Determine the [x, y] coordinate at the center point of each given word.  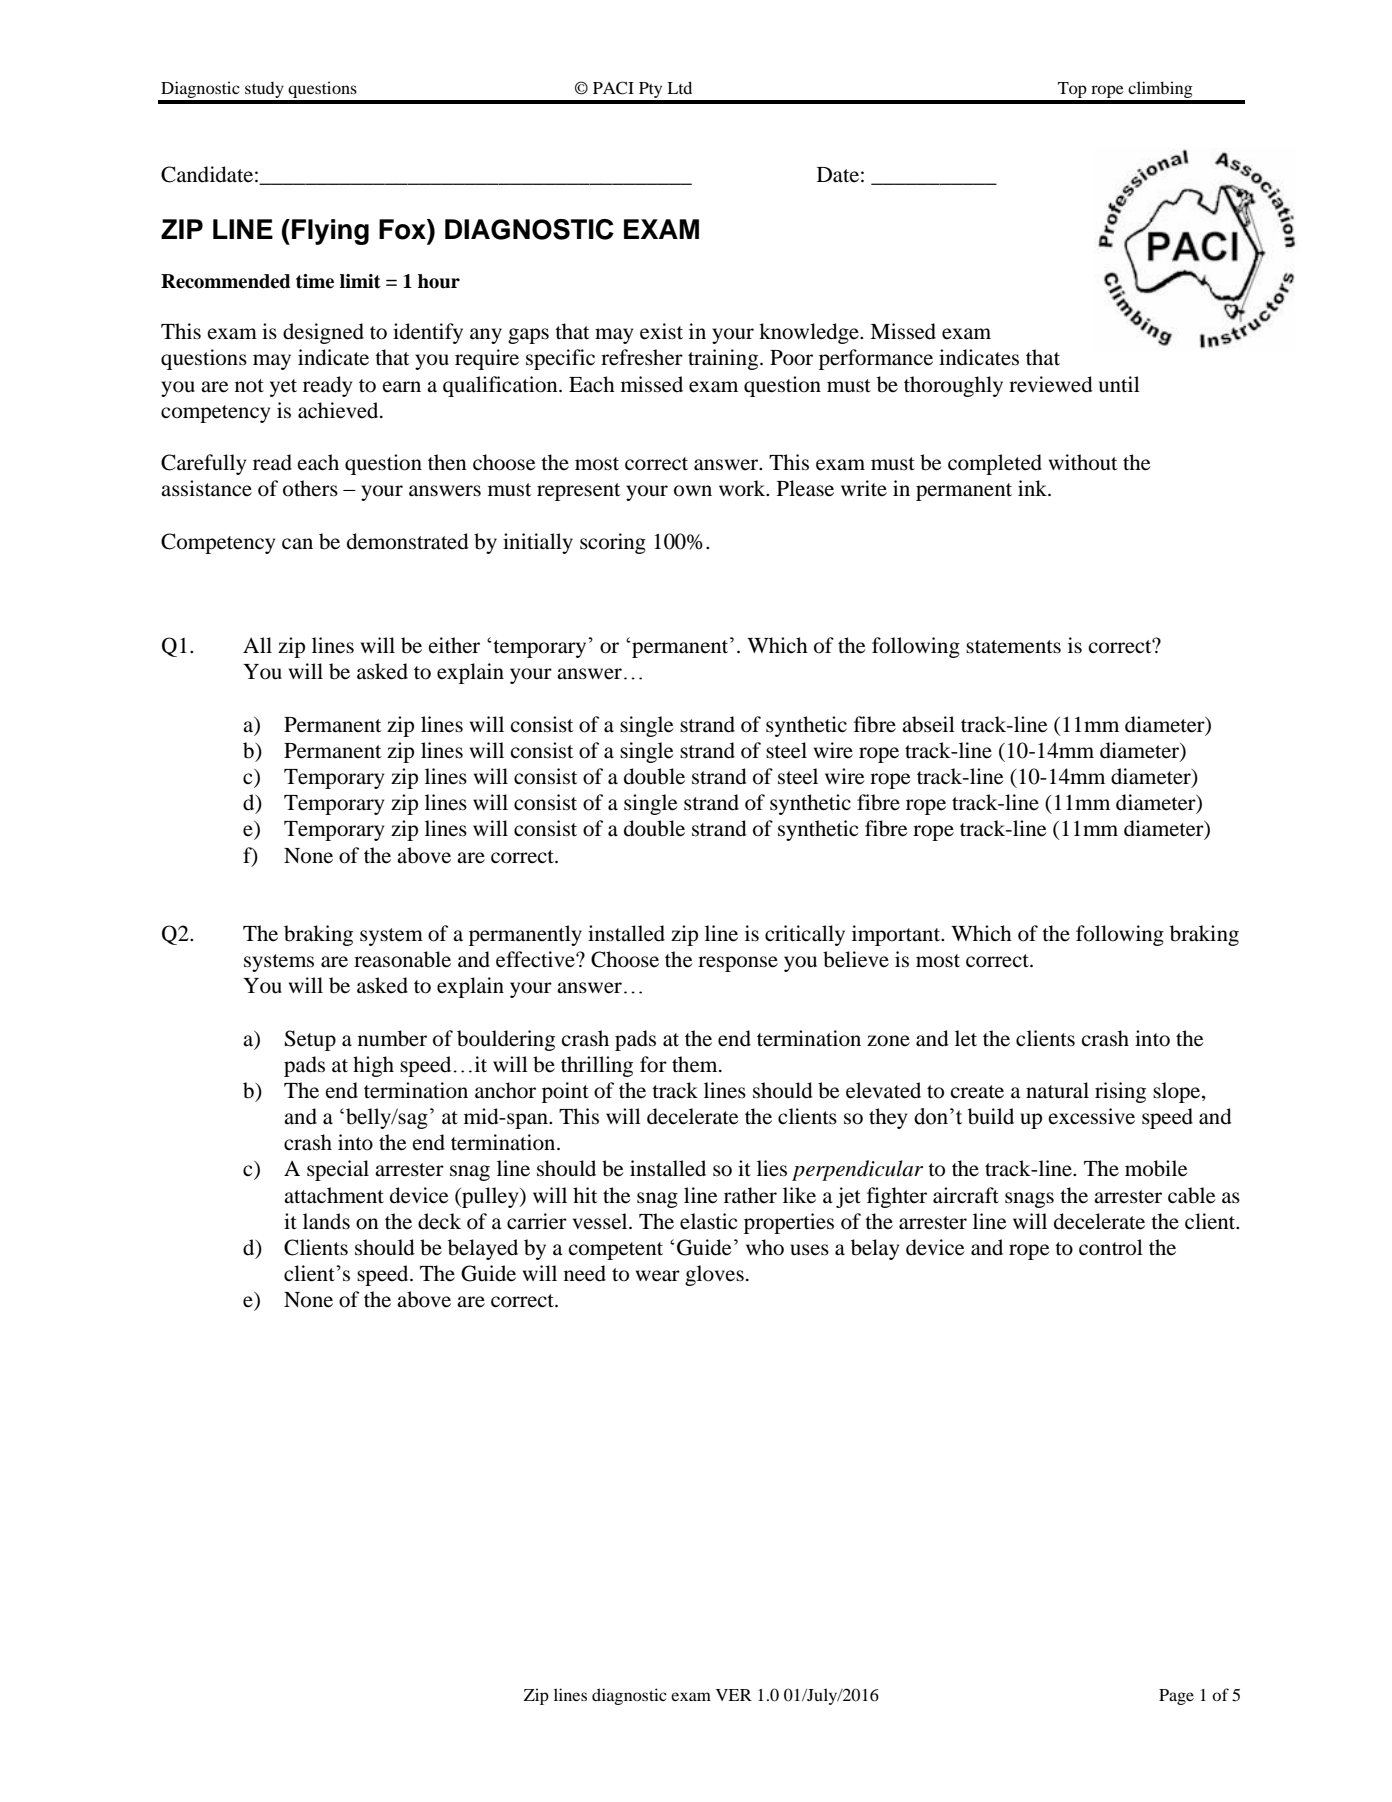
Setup [310, 1040]
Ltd [679, 87]
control [1111, 1247]
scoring [613, 543]
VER [734, 1695]
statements [1013, 647]
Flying [330, 232]
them [696, 1064]
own [693, 491]
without [1083, 462]
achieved [339, 410]
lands [326, 1221]
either [454, 645]
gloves [714, 1275]
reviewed [1051, 384]
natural [1057, 1090]
